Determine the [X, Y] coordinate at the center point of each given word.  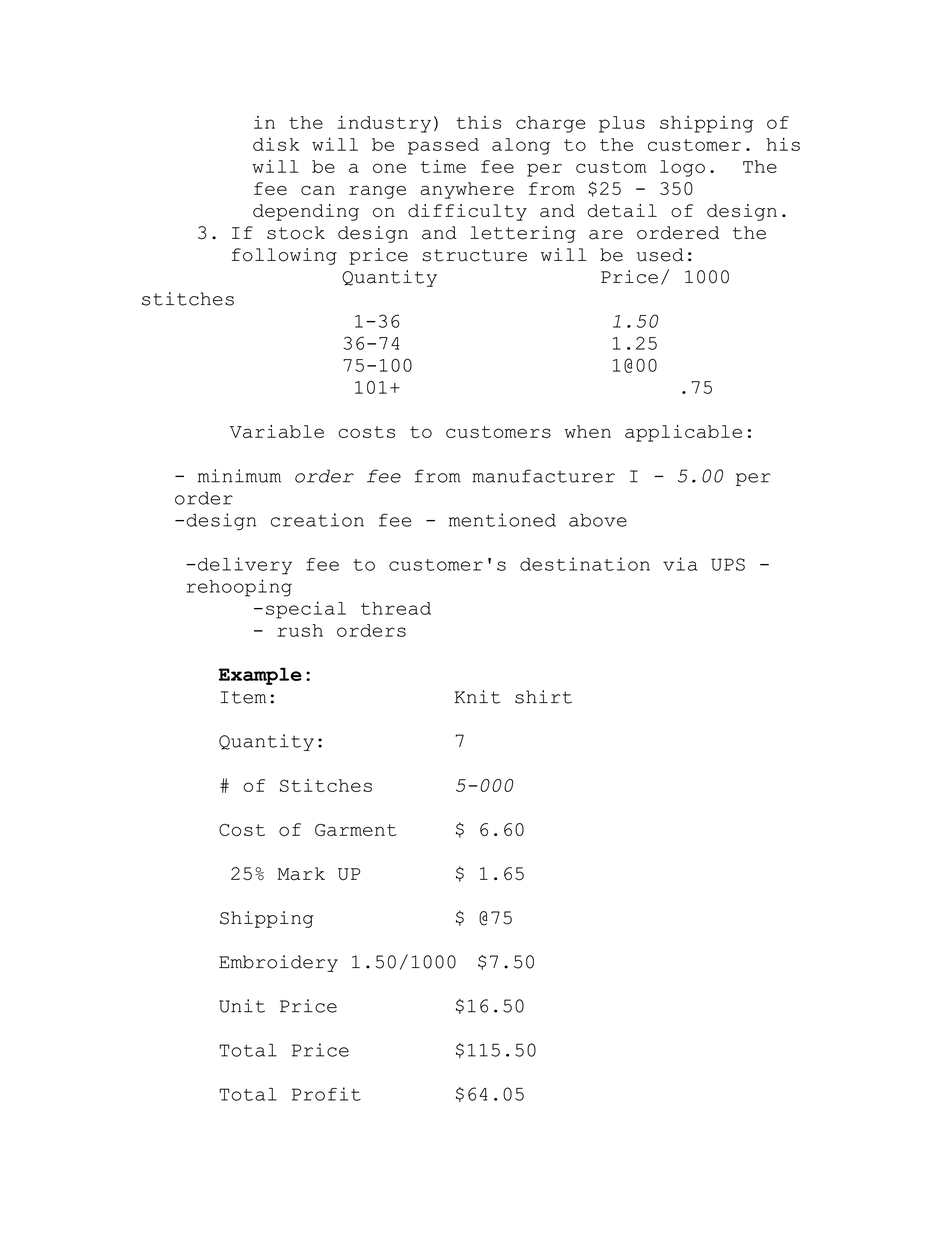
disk [276, 144]
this [478, 122]
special [306, 610]
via [680, 564]
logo [682, 168]
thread [396, 608]
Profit [326, 1094]
